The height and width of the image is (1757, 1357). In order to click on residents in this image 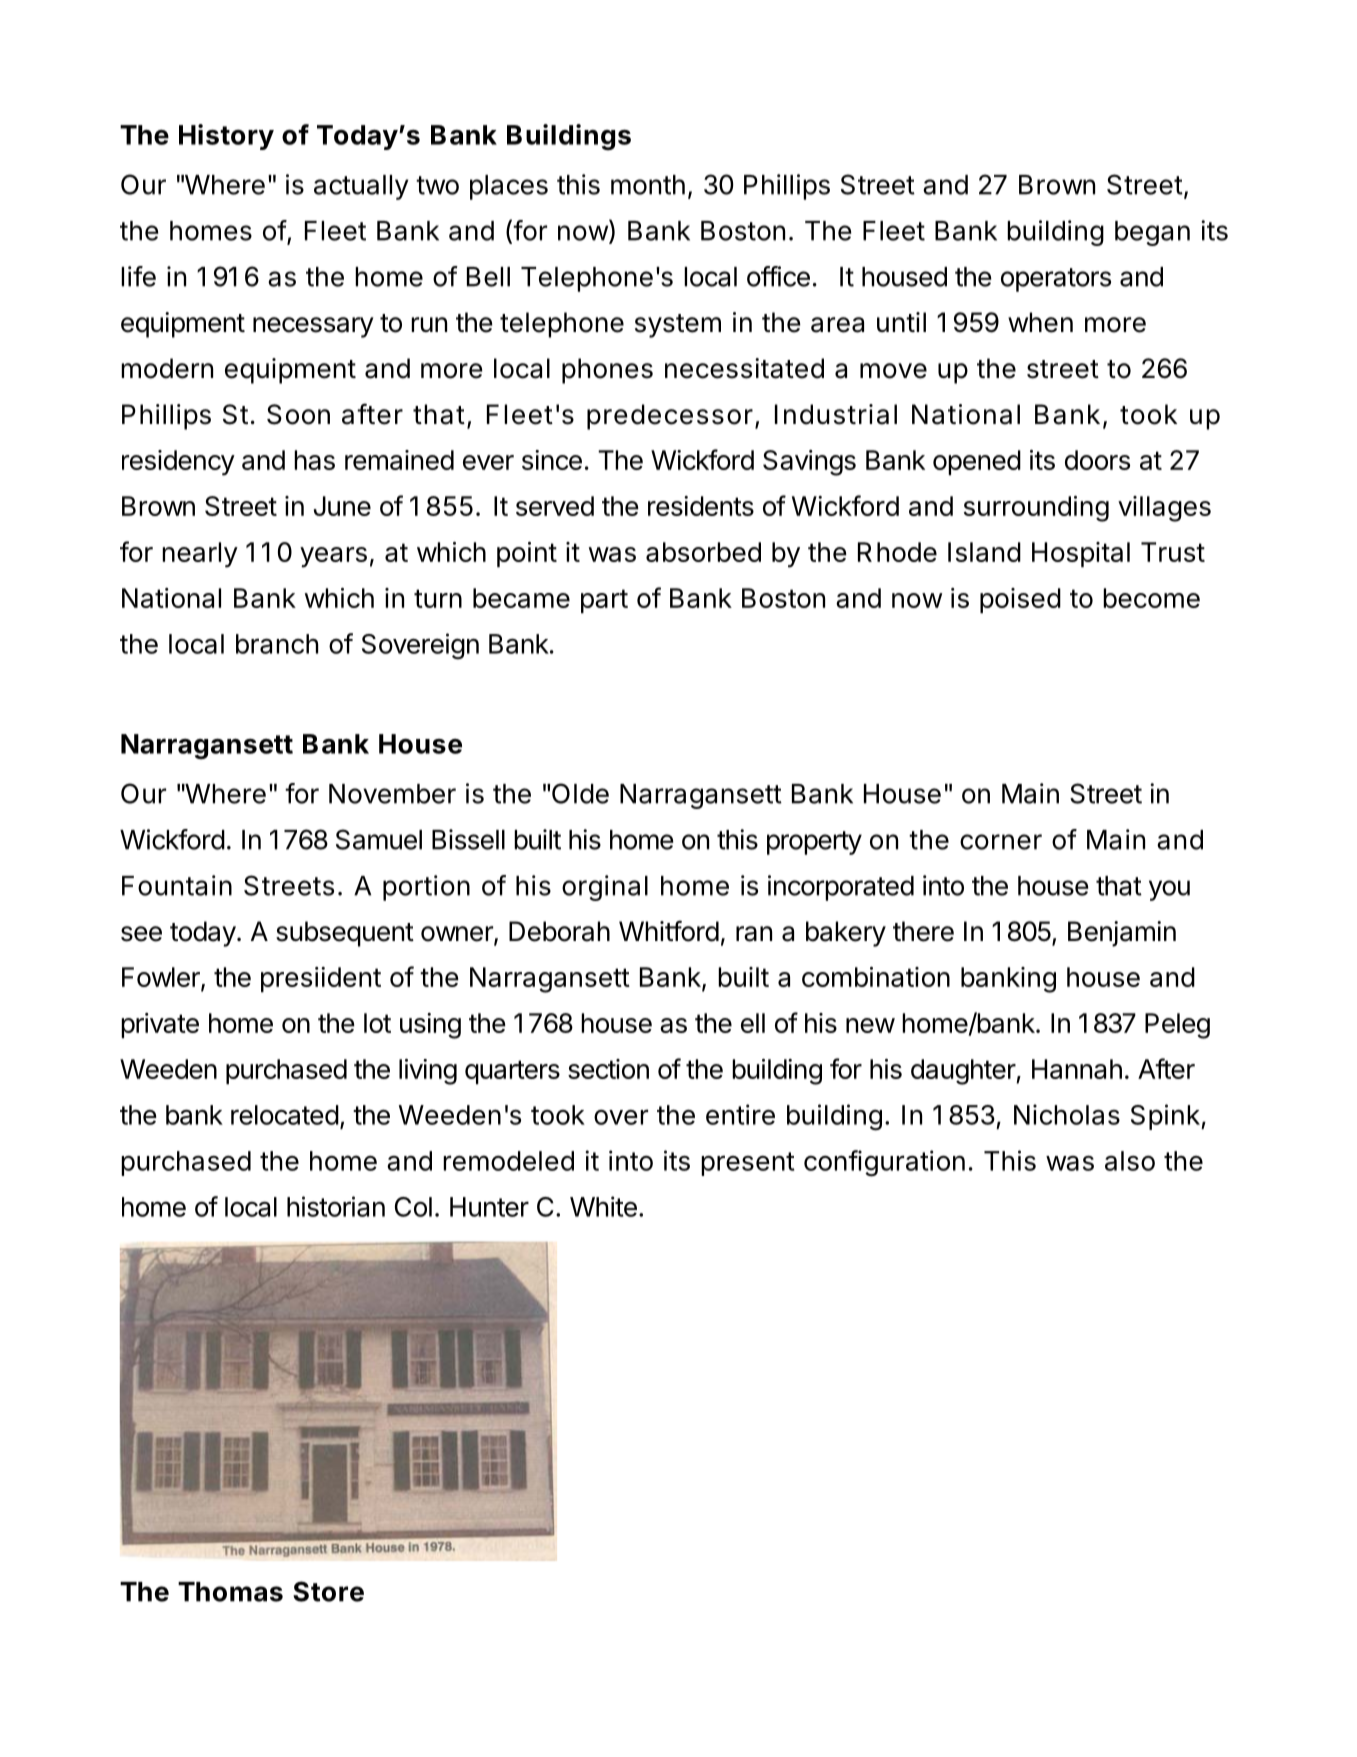, I will do `click(701, 506)`.
